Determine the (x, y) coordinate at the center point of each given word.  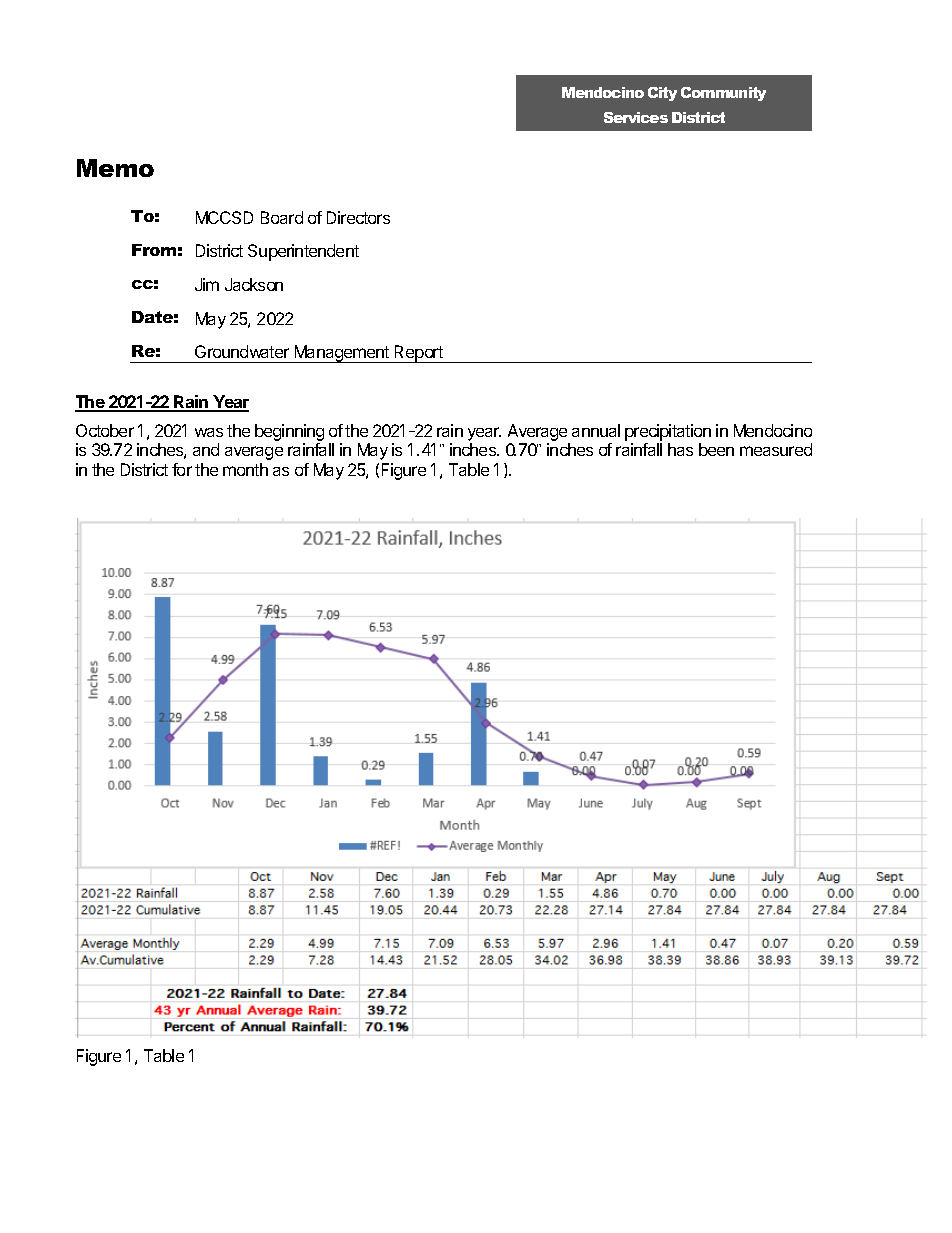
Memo (115, 168)
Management (342, 354)
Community (723, 94)
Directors (358, 217)
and (206, 449)
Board (282, 217)
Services (636, 117)
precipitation (668, 432)
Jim (207, 284)
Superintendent (303, 252)
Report (419, 354)
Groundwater (242, 351)
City (662, 94)
